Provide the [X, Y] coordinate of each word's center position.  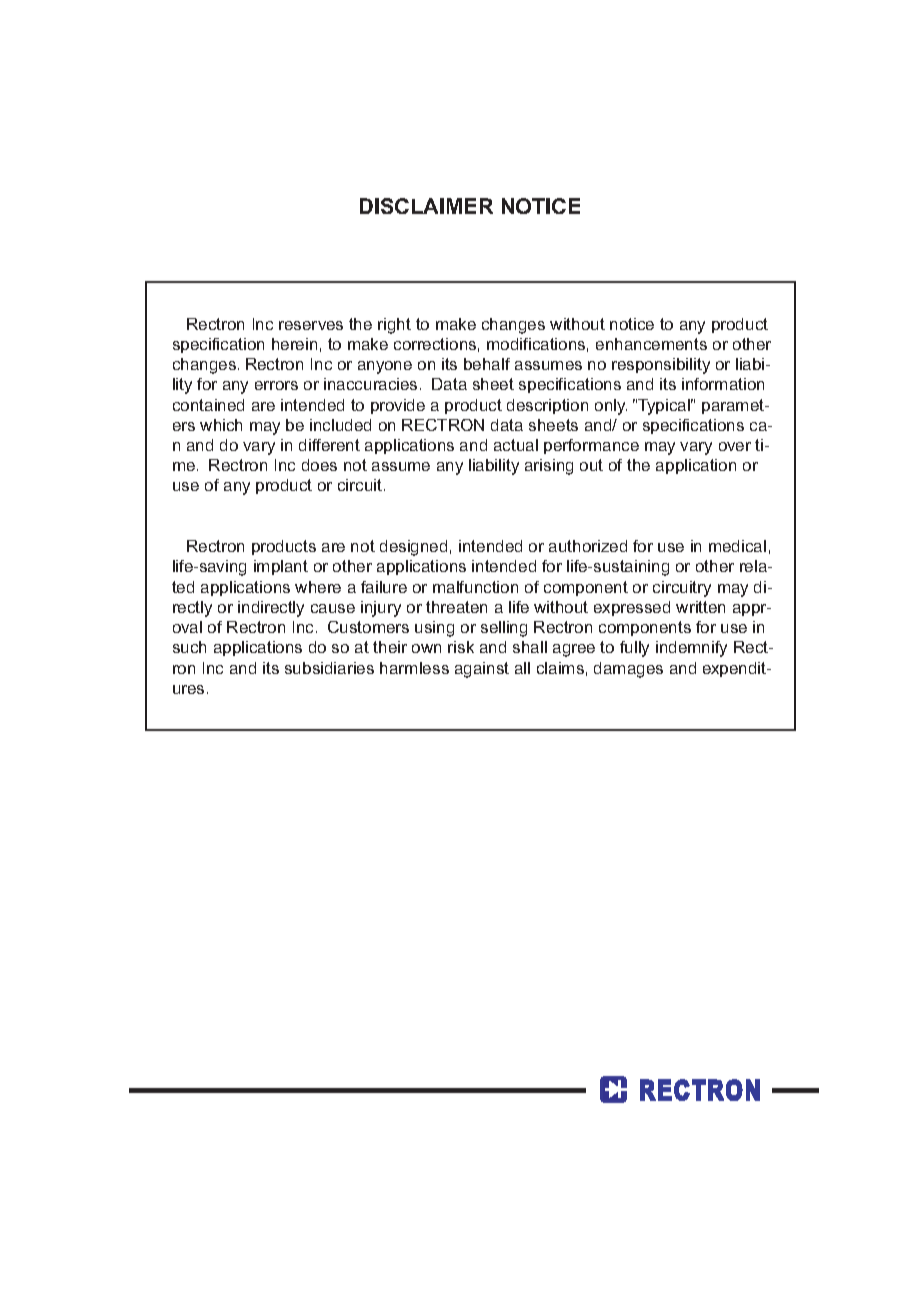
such [189, 647]
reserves [311, 325]
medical [737, 546]
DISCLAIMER [426, 206]
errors [276, 385]
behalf [487, 364]
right [394, 326]
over [735, 446]
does [319, 465]
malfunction [475, 587]
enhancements [651, 344]
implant [281, 567]
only [611, 407]
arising [549, 467]
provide [398, 406]
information [723, 384]
